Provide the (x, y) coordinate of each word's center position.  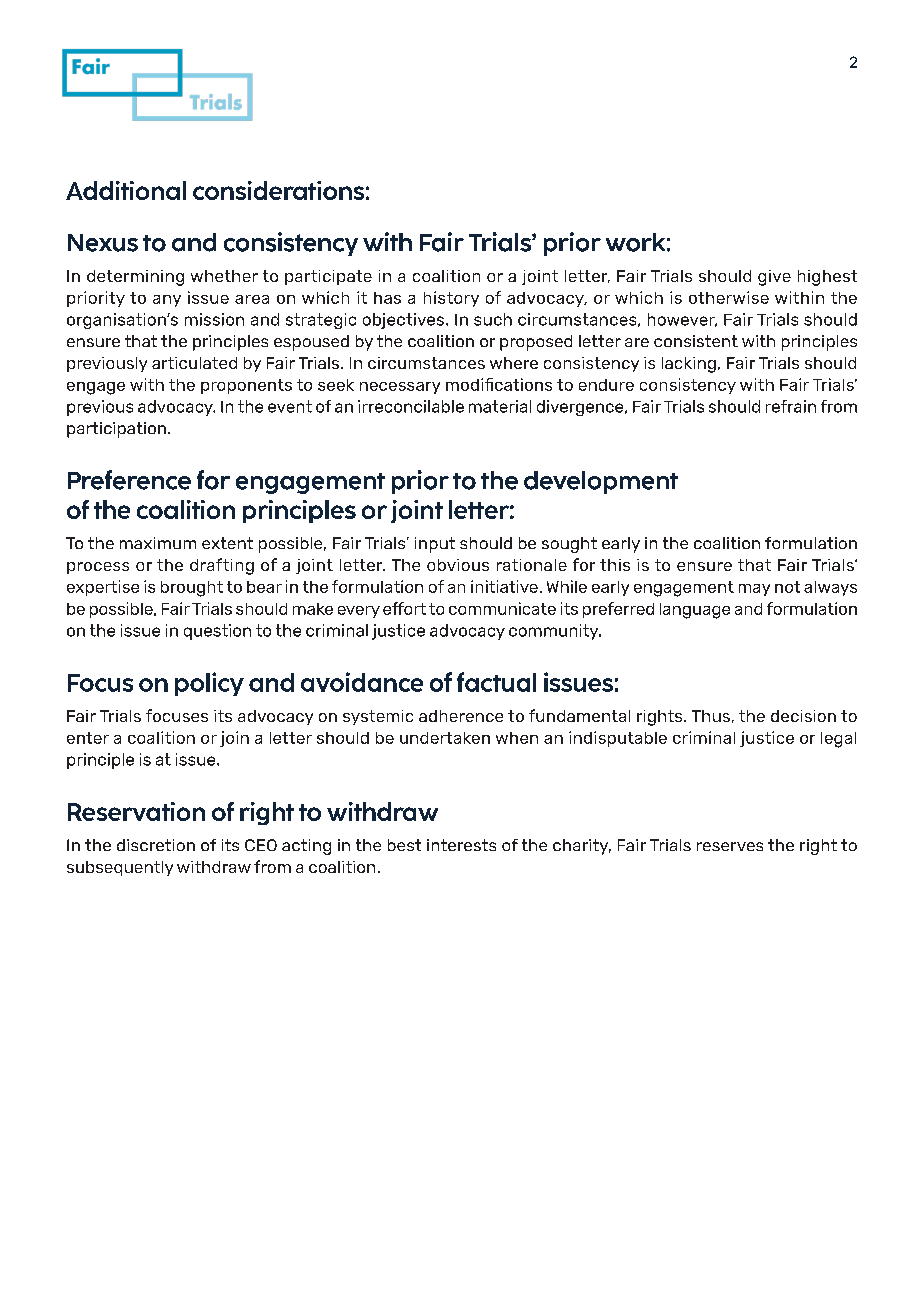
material (500, 406)
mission (214, 319)
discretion (156, 845)
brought (192, 589)
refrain (791, 406)
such (493, 319)
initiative (504, 586)
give (774, 278)
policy (209, 684)
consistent (696, 341)
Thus (711, 716)
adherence (461, 716)
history (451, 299)
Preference (129, 480)
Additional (126, 190)
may (754, 590)
